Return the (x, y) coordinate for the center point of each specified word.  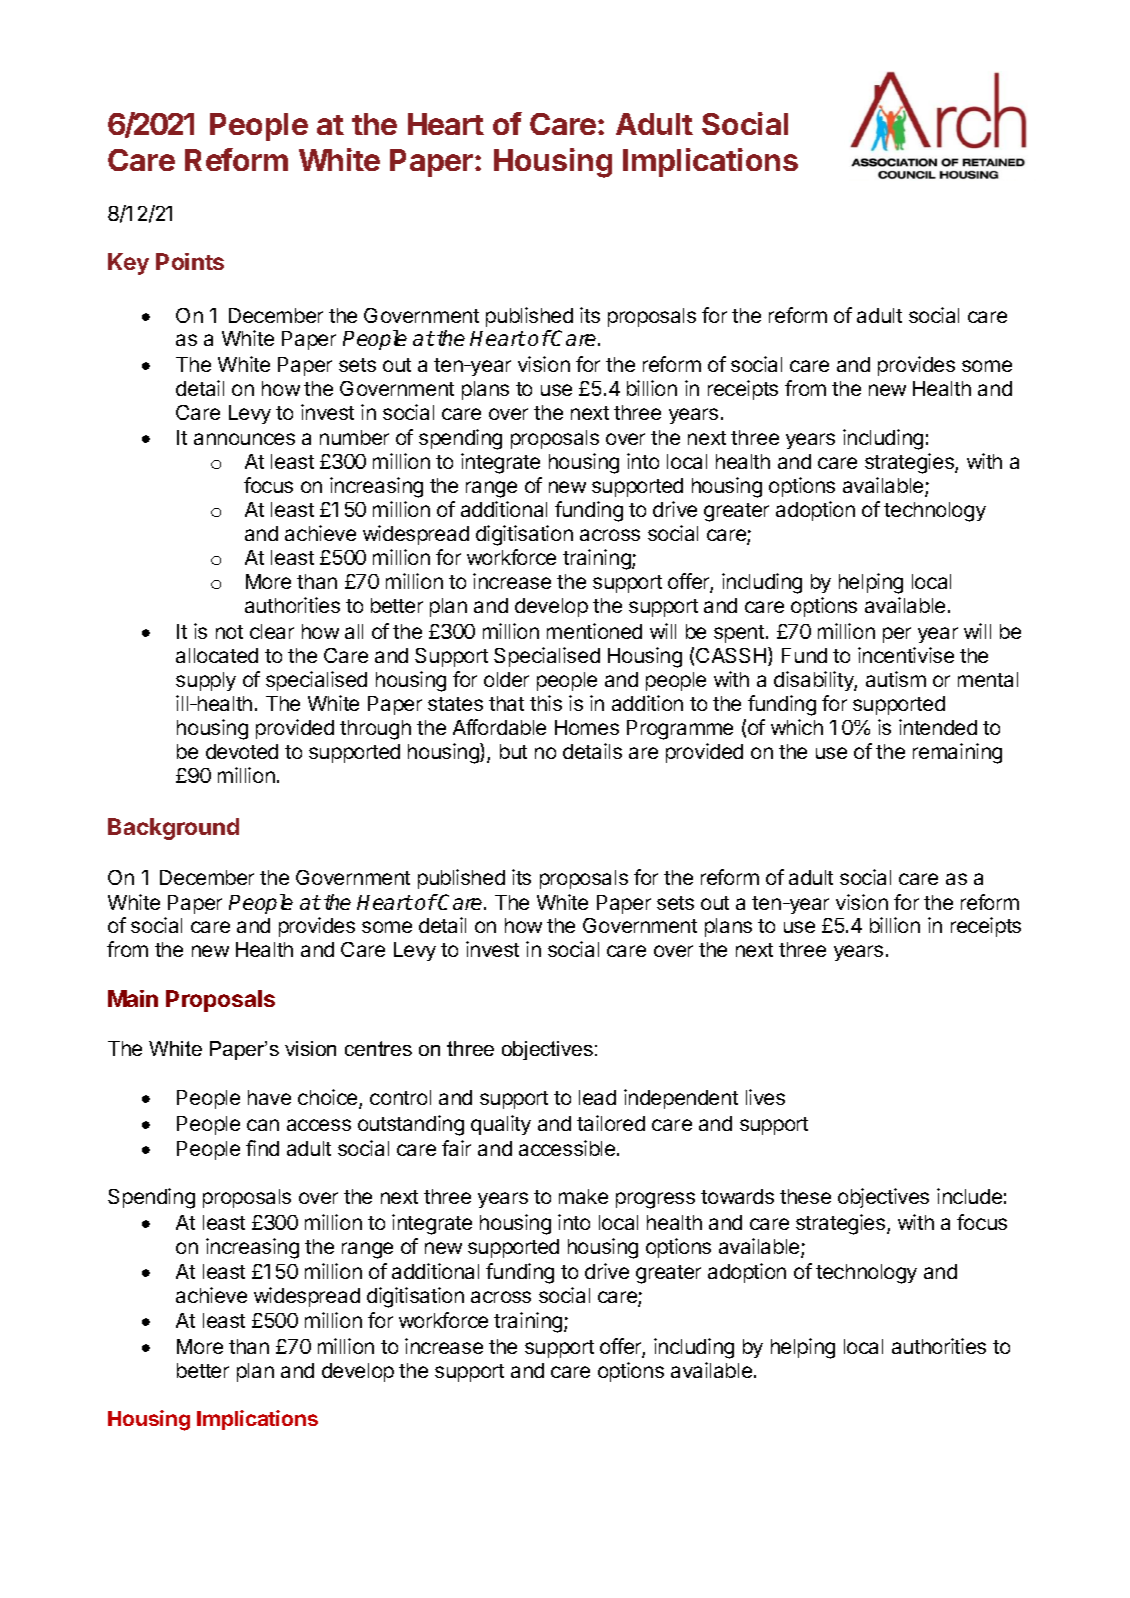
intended (938, 727)
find (262, 1148)
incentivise (906, 655)
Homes (587, 727)
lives (765, 1097)
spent (739, 634)
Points (190, 261)
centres (378, 1048)
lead (597, 1097)
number (354, 437)
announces (244, 439)
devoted (242, 751)
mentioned (594, 631)
